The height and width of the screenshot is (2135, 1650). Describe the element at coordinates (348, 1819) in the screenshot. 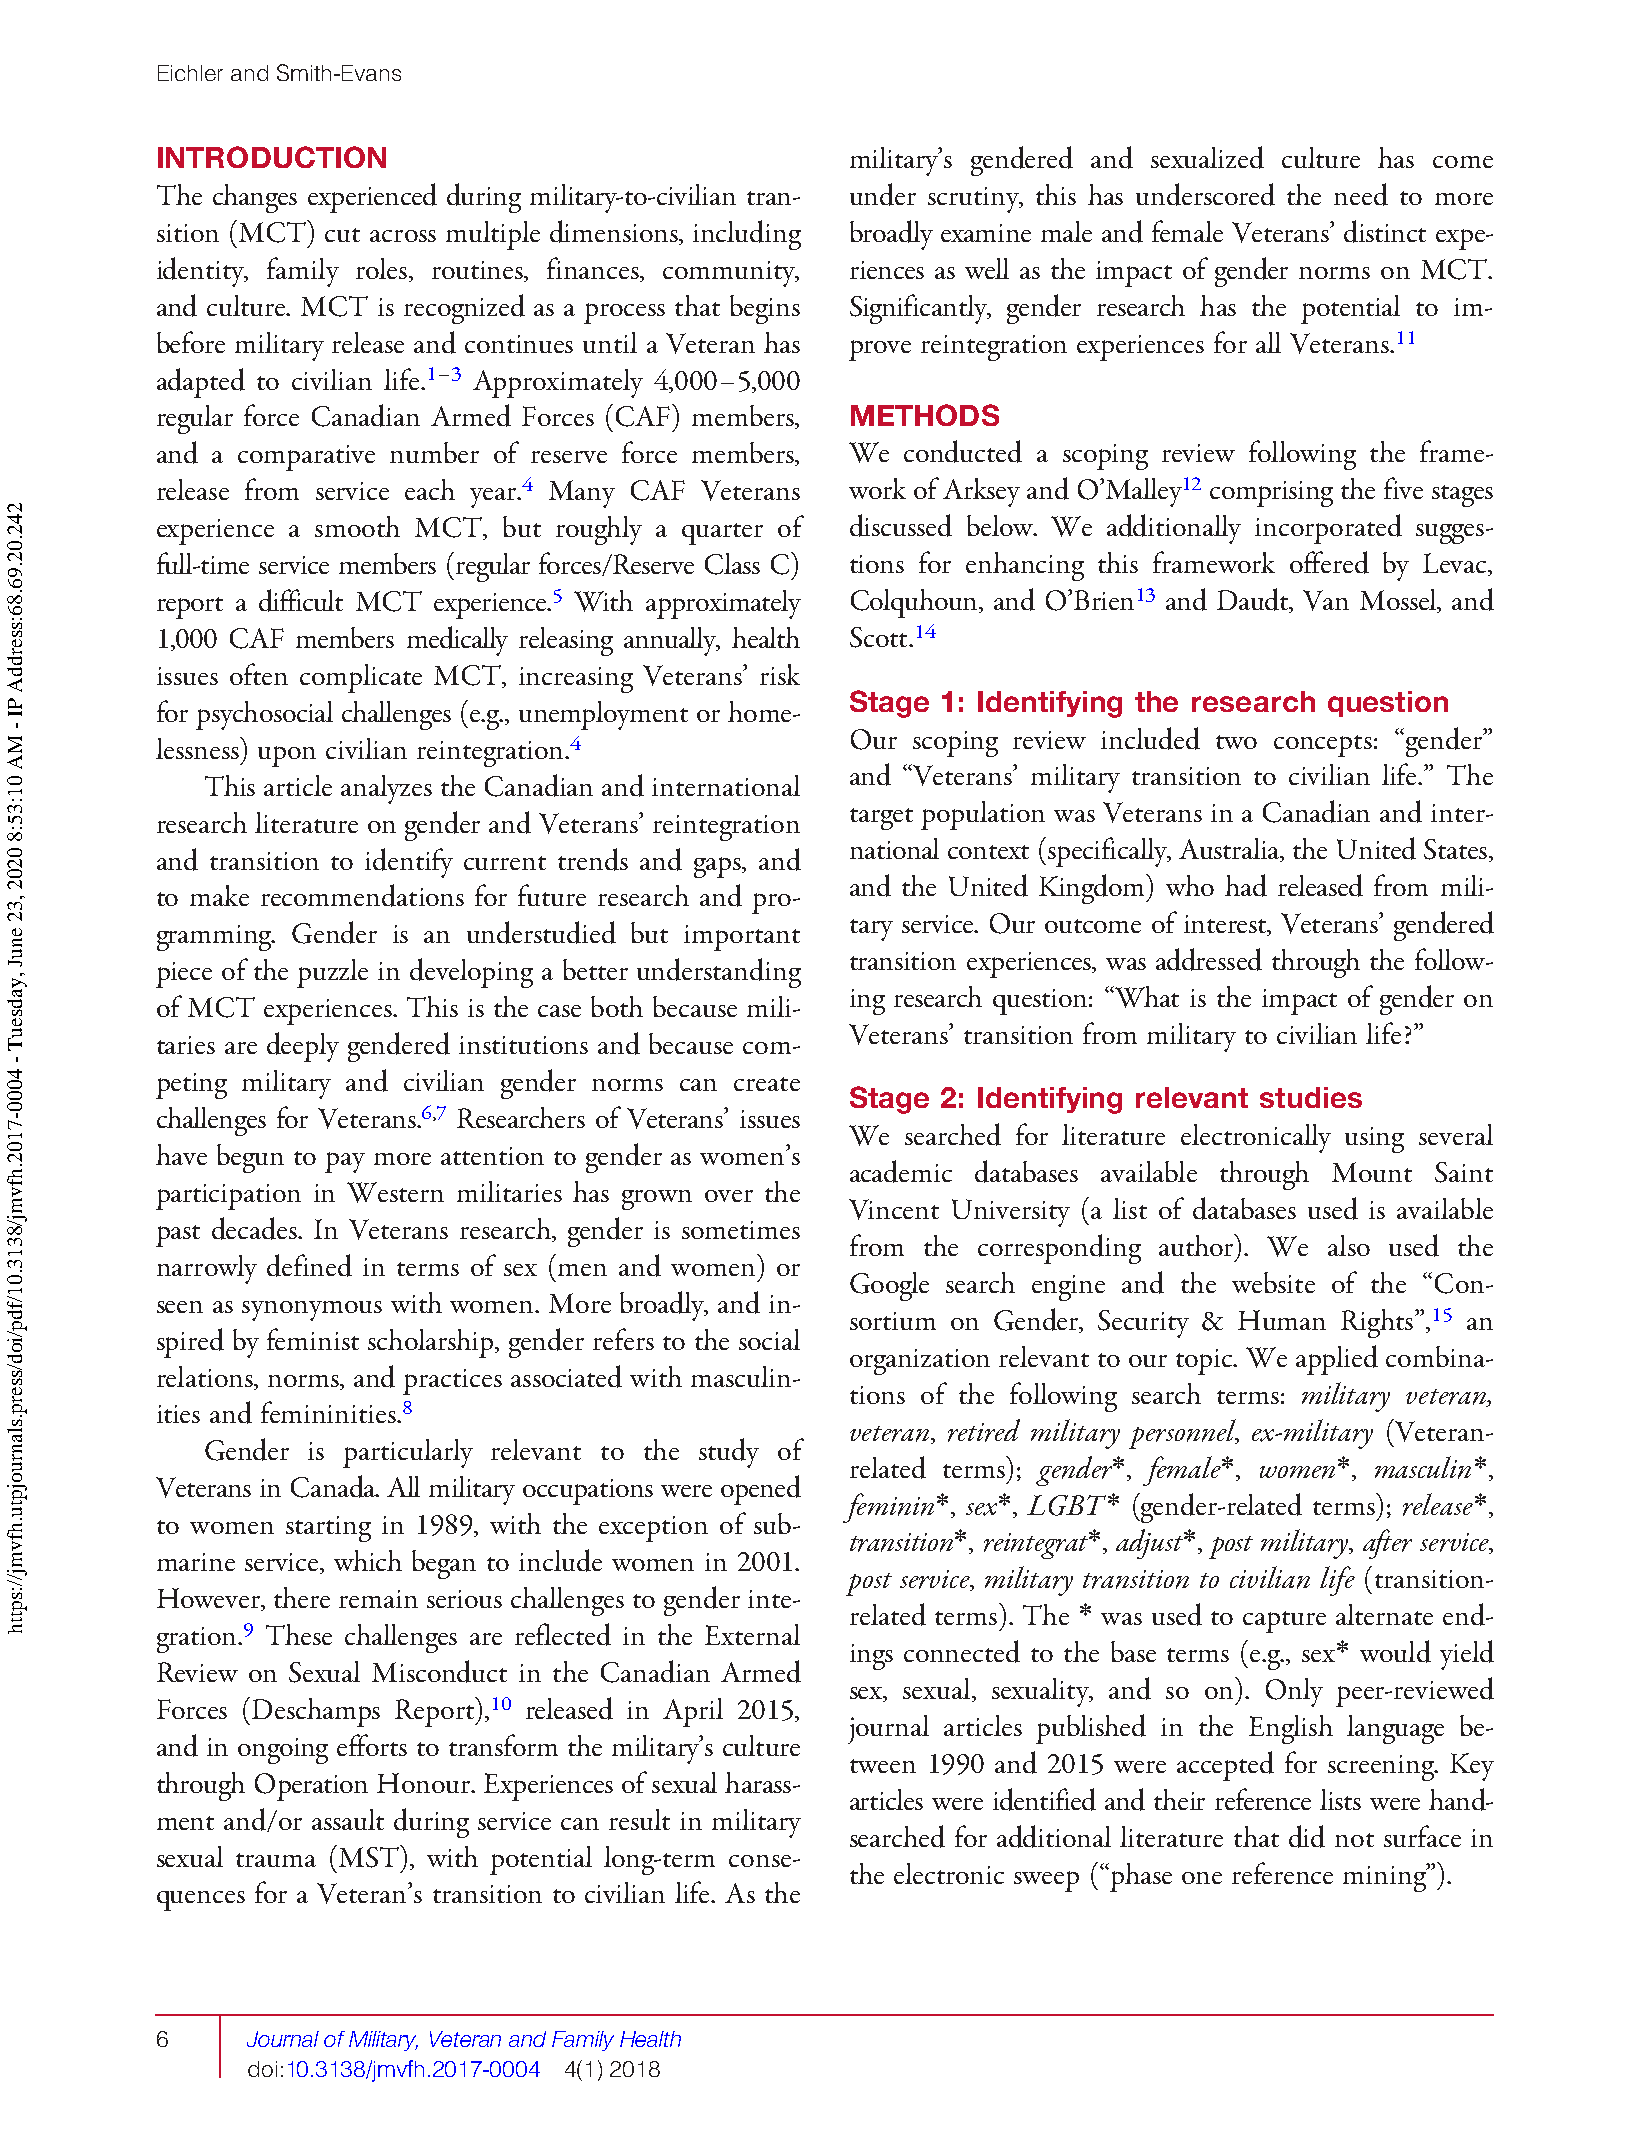

I see `assault` at that location.
